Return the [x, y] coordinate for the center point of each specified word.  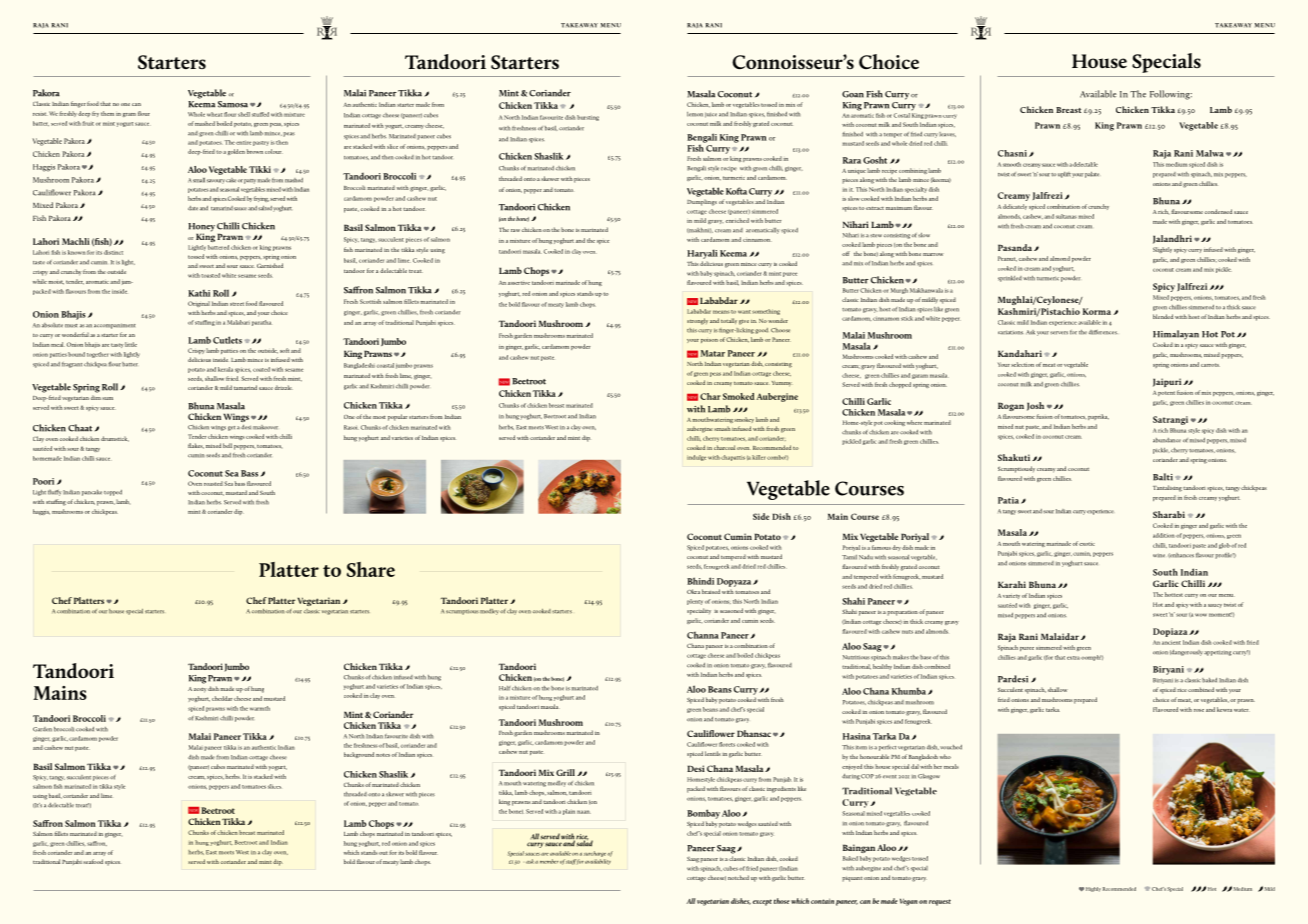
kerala [225, 369]
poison [709, 341]
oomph [1091, 658]
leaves [947, 134]
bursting [588, 118]
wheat [214, 114]
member [549, 861]
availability [598, 862]
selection [1022, 364]
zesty [200, 690]
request [940, 902]
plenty [695, 602]
